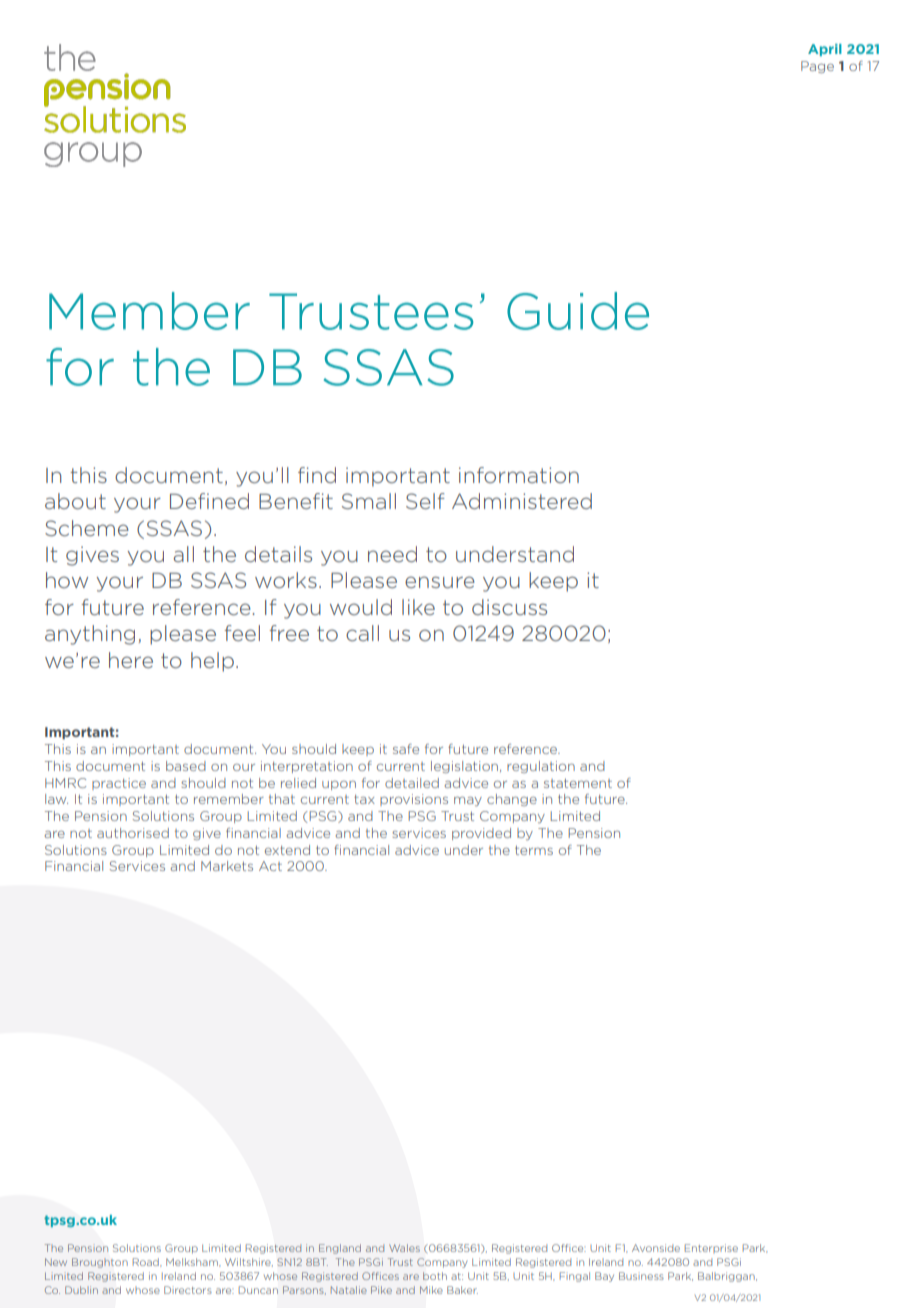  Describe the element at coordinates (711, 1248) in the document. I see `Enterprise` at that location.
